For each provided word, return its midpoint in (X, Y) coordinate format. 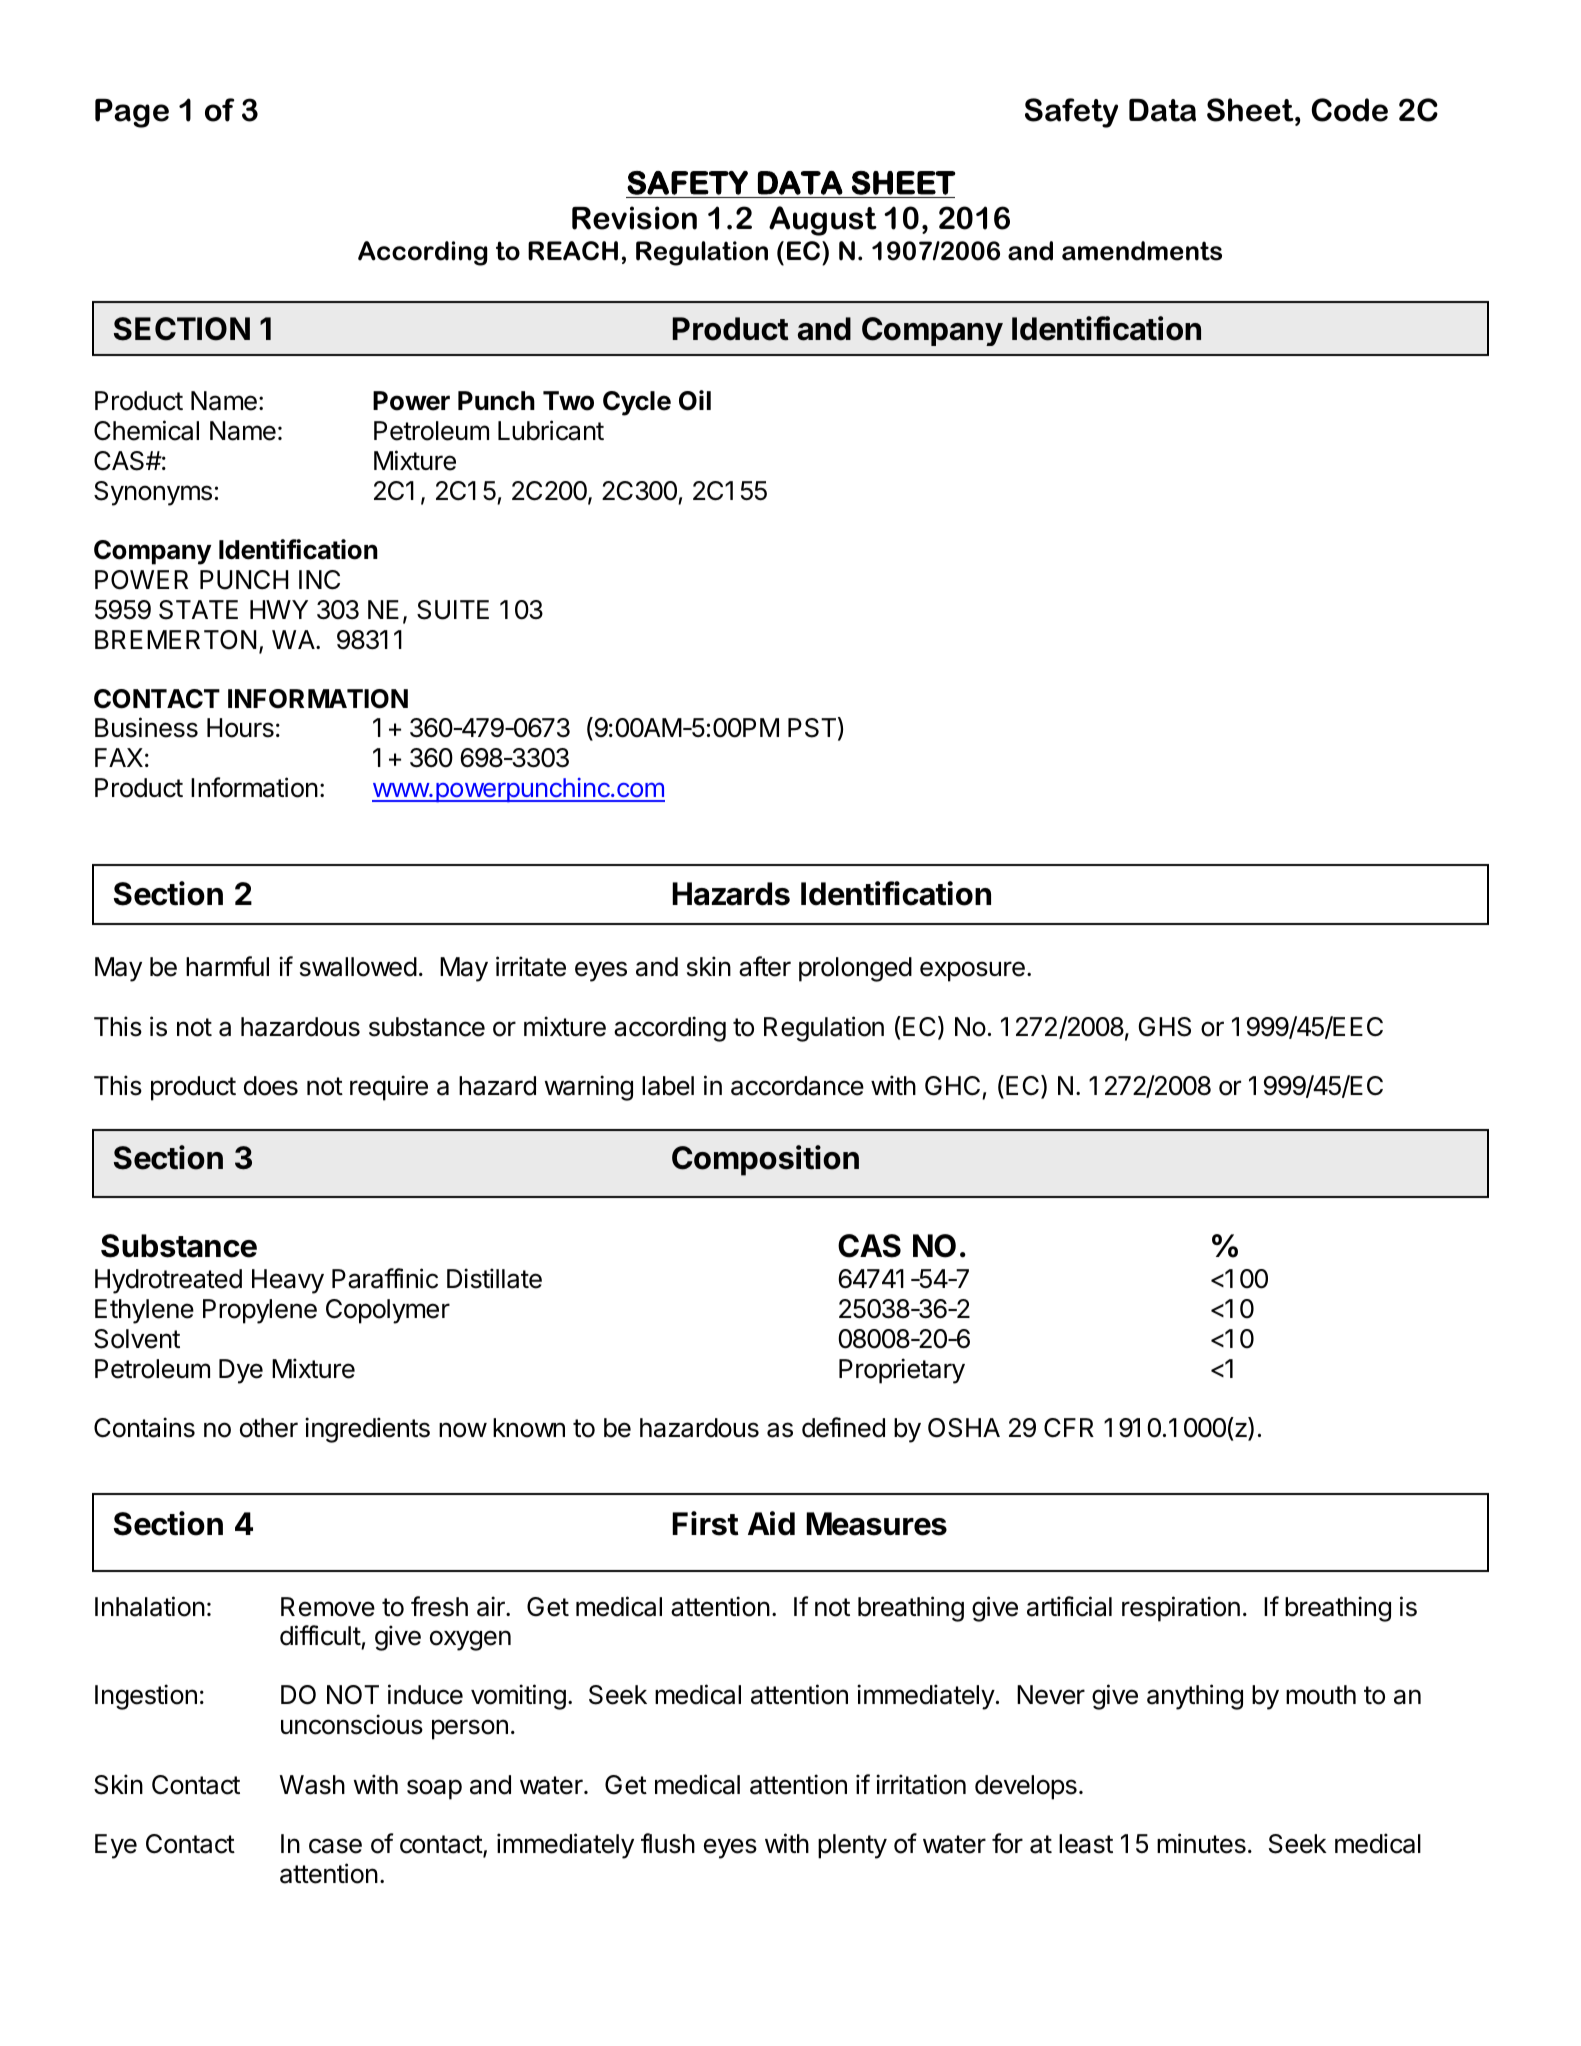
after (765, 966)
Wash (312, 1785)
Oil (695, 400)
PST (812, 728)
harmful (227, 966)
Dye (241, 1371)
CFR (1069, 1428)
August (823, 221)
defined (843, 1427)
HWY (279, 609)
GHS (1164, 1027)
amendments (1142, 251)
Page (132, 113)
